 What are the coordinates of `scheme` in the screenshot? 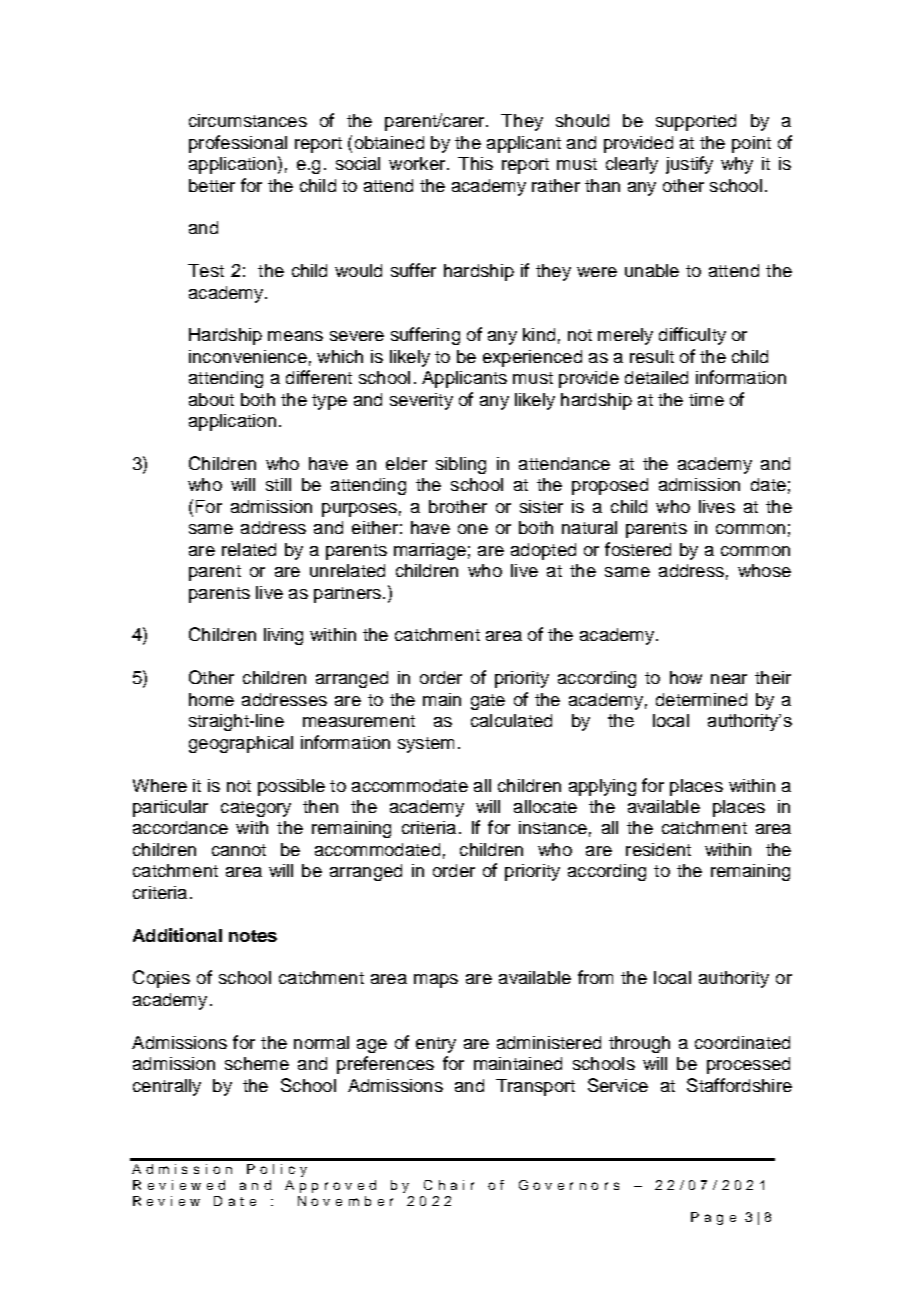 It's located at (257, 1063).
